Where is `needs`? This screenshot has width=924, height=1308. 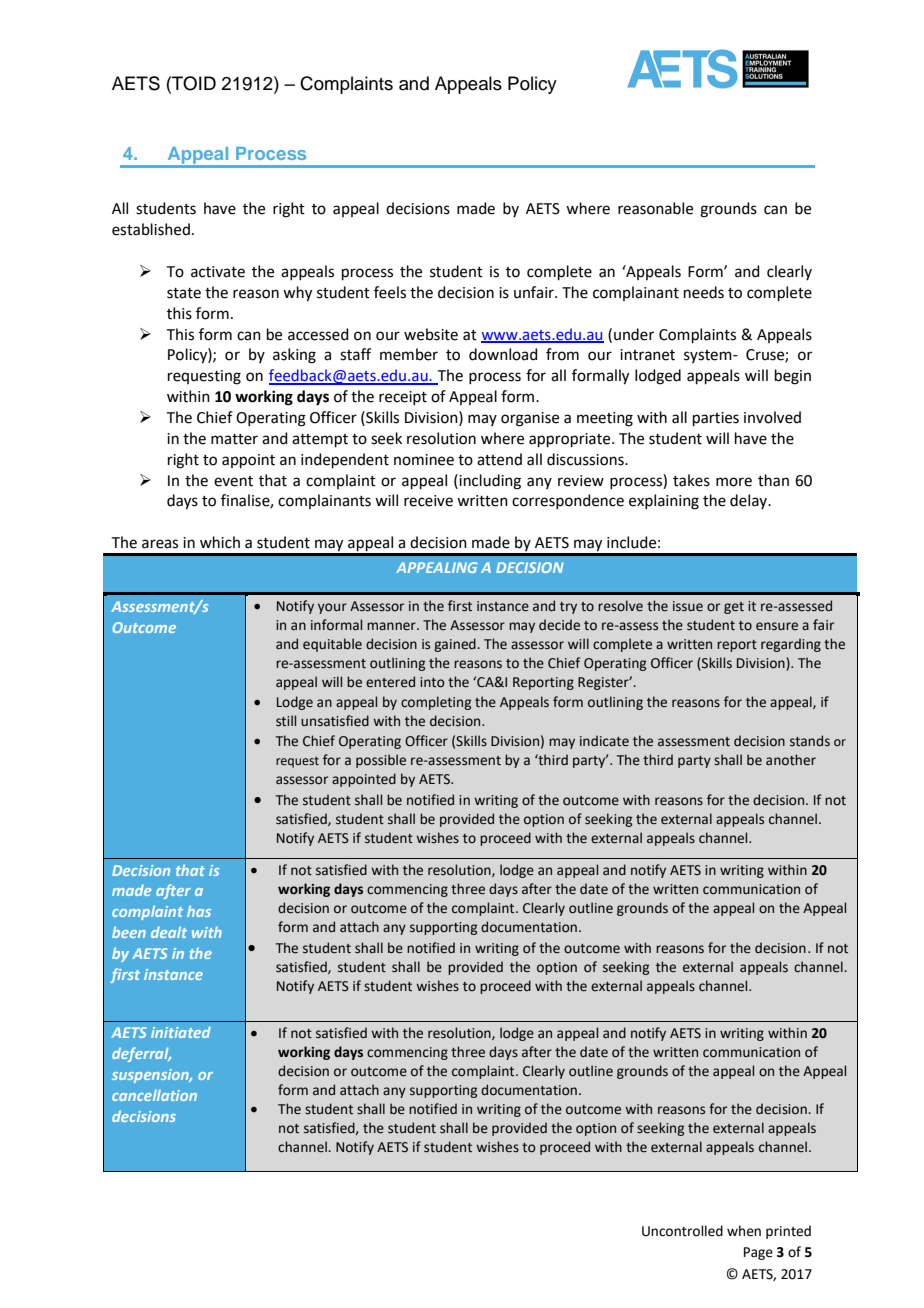 needs is located at coordinates (704, 292).
